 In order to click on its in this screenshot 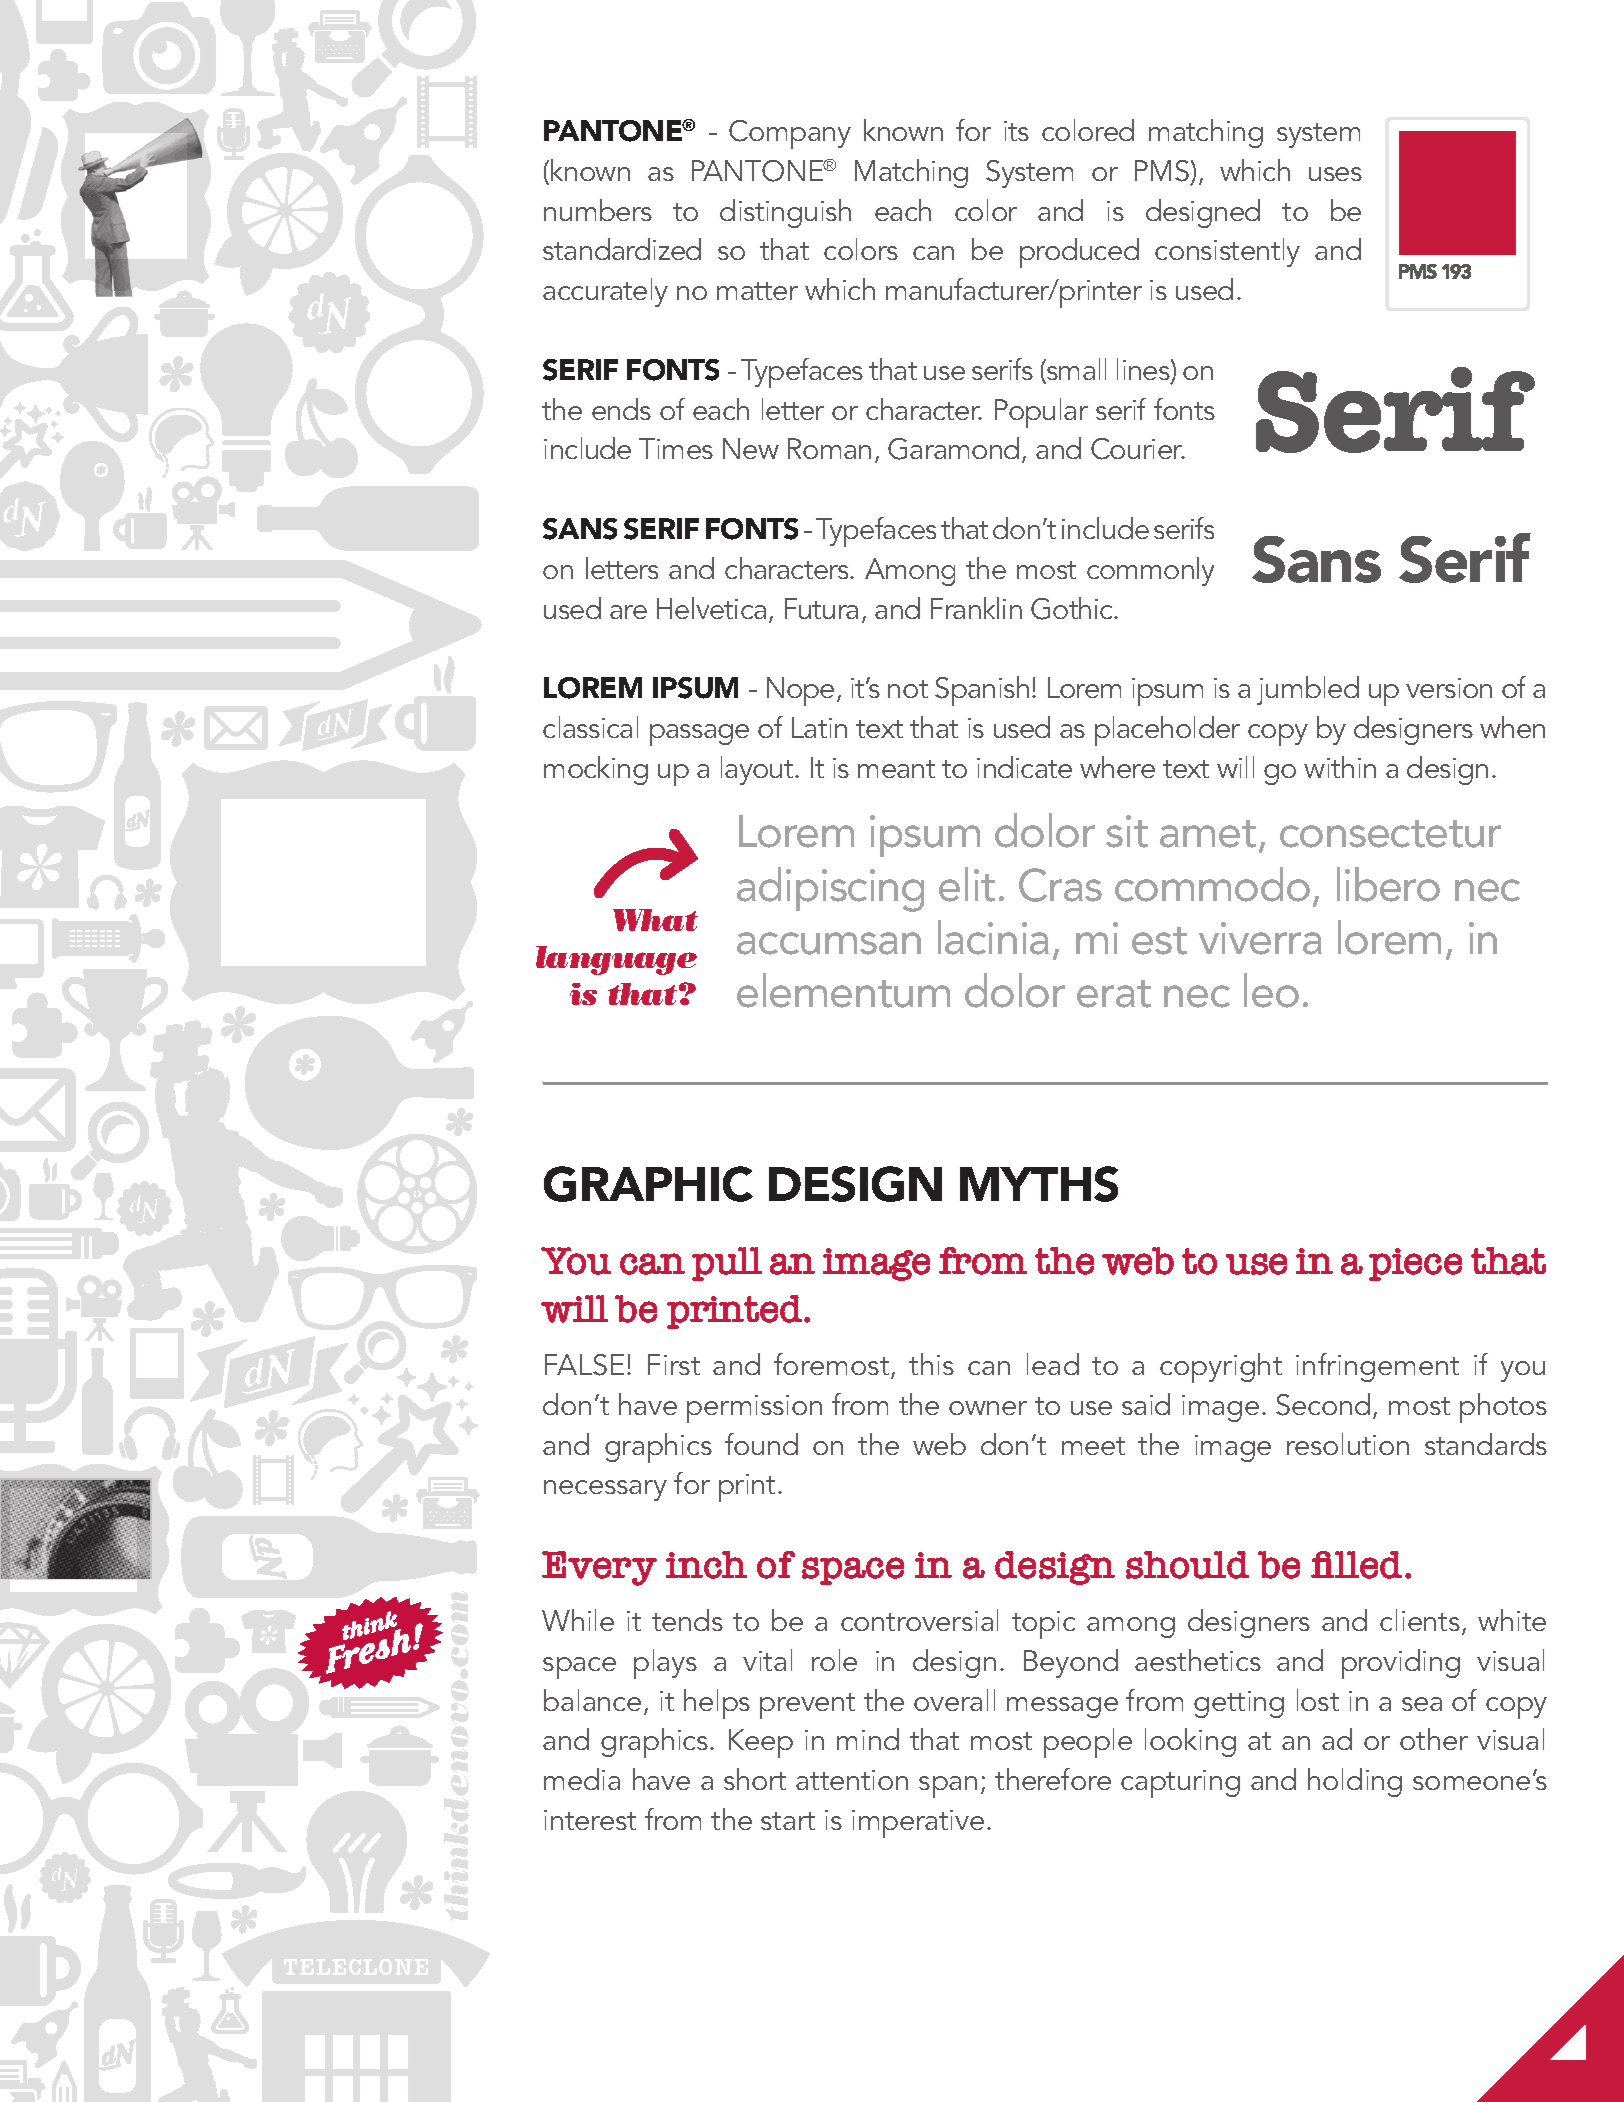, I will do `click(1016, 131)`.
